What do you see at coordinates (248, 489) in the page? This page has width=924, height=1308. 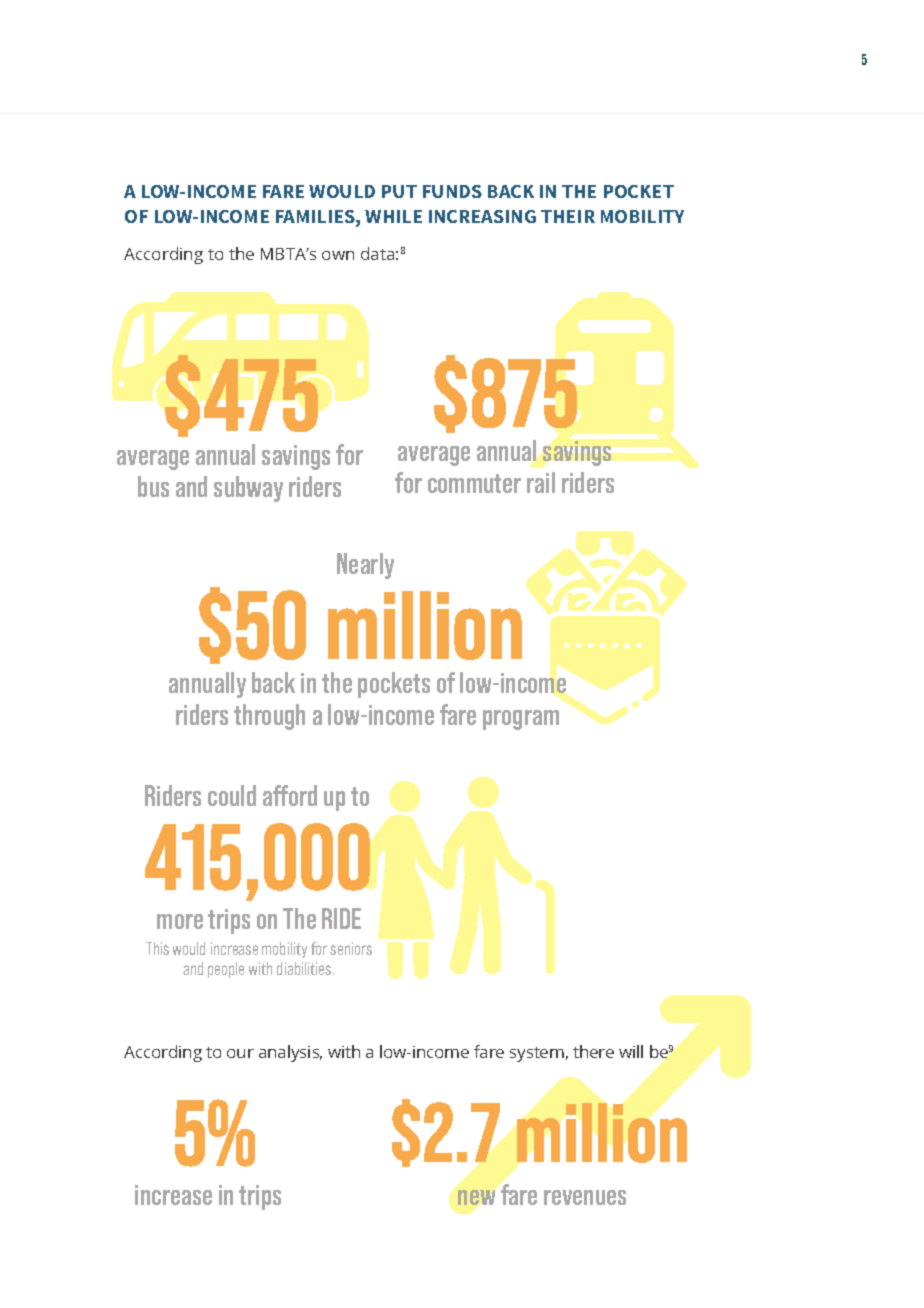 I see `subway` at bounding box center [248, 489].
